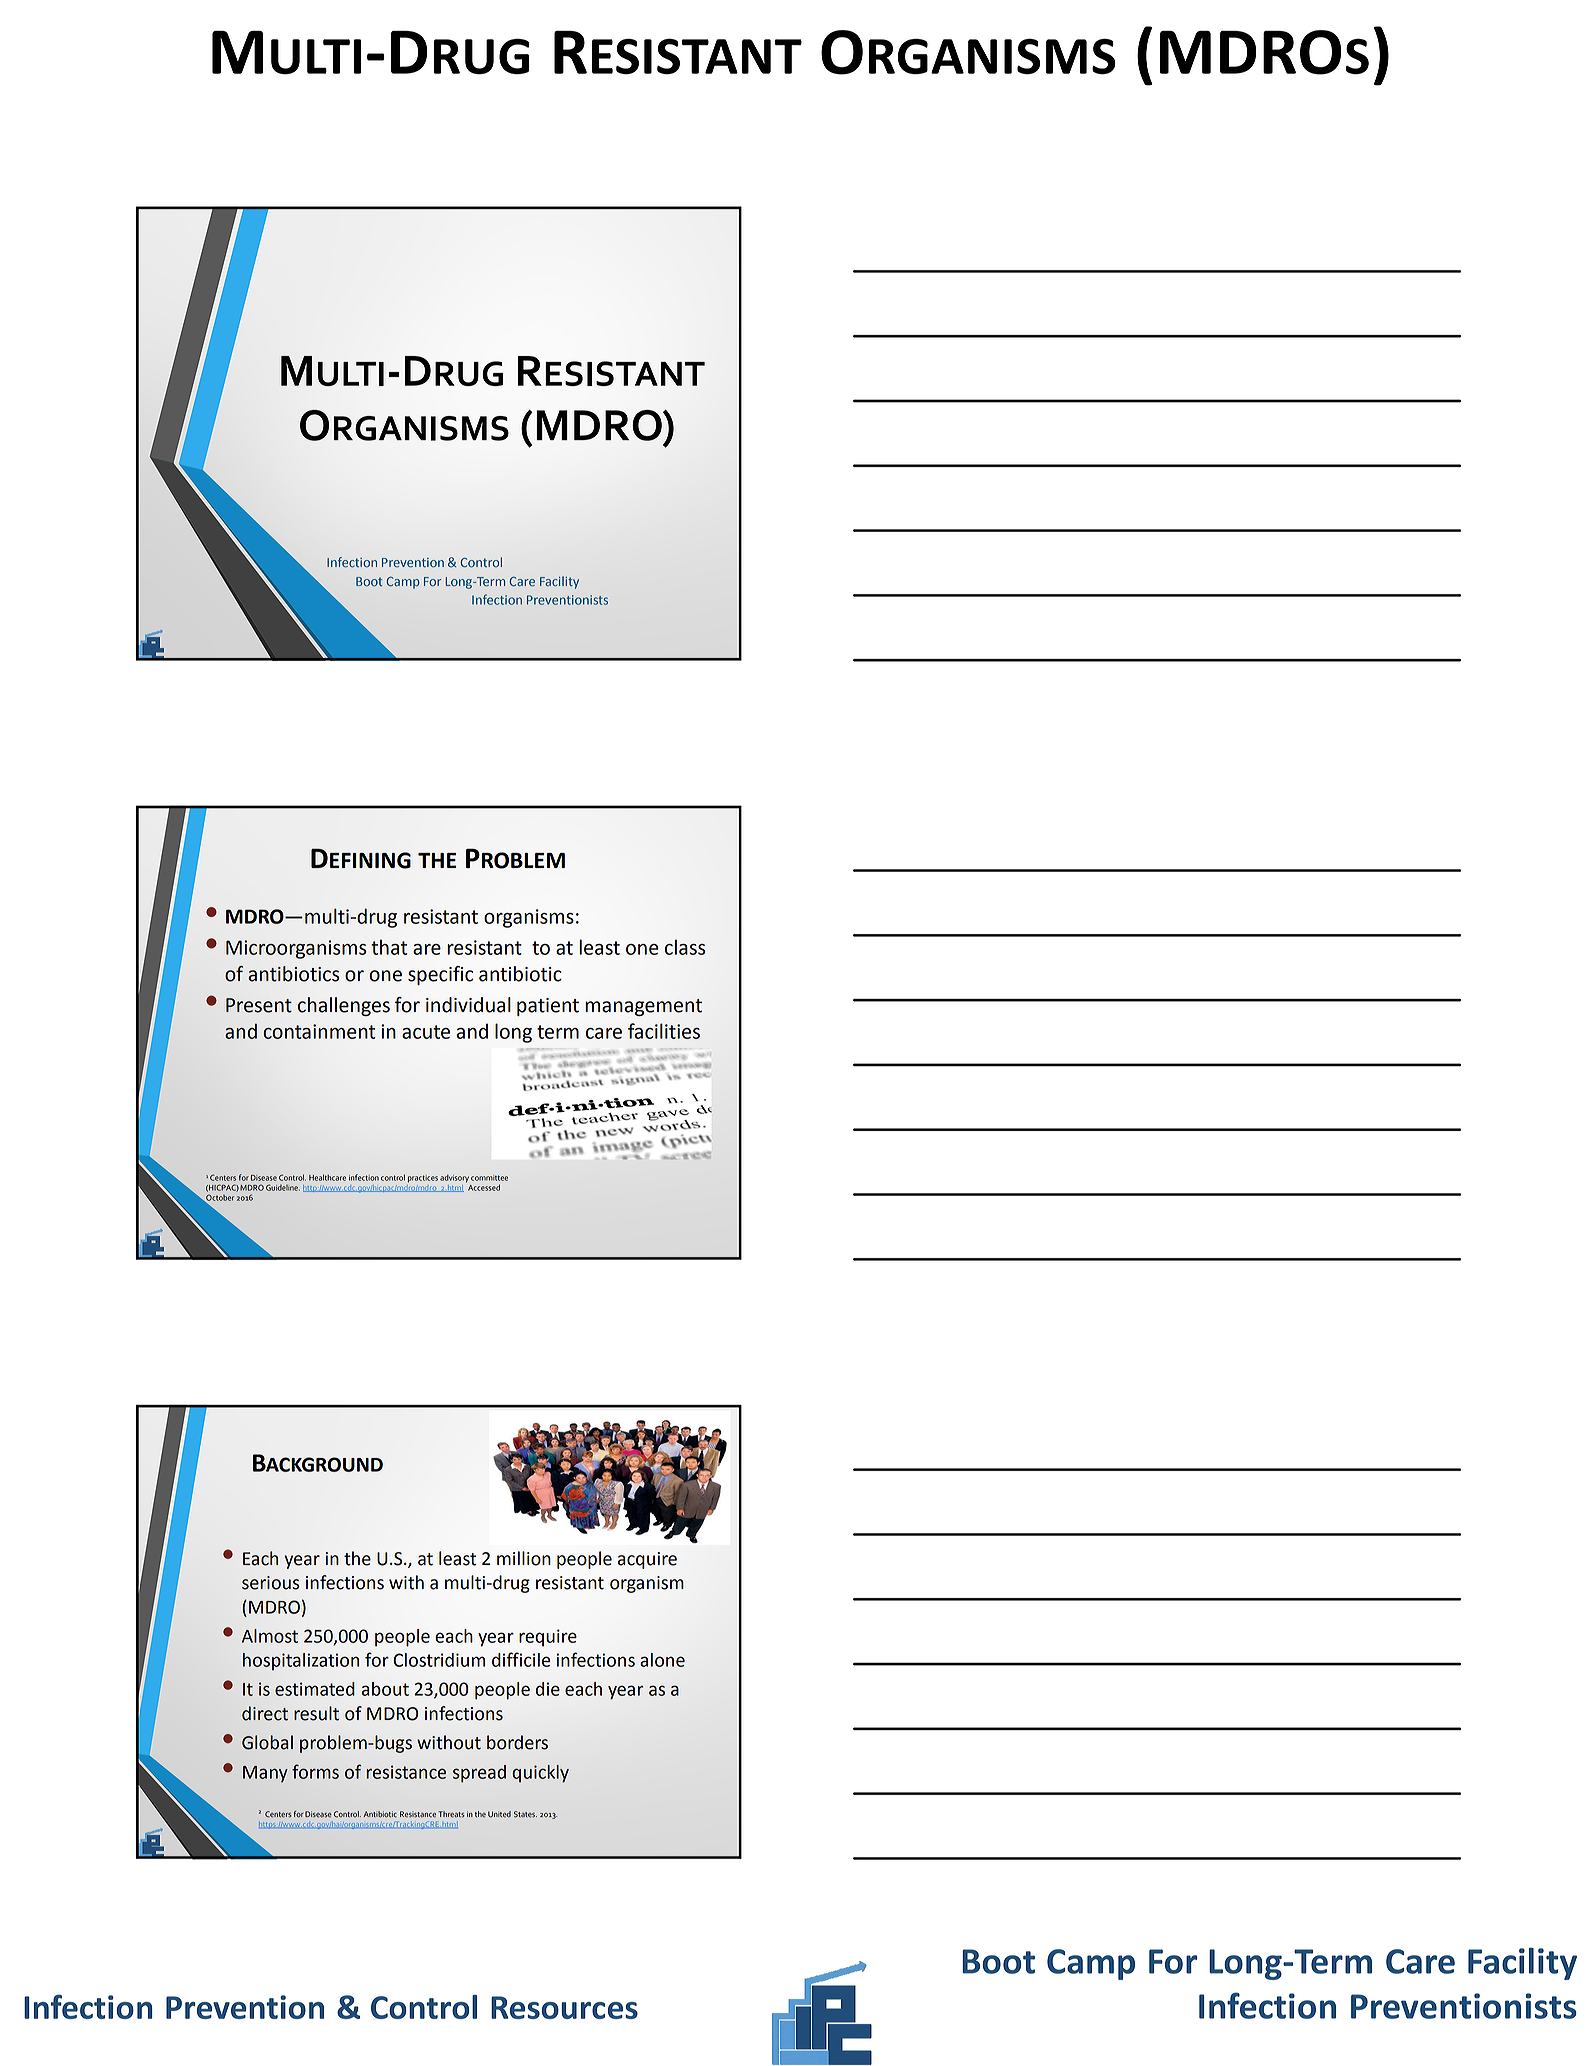 This screenshot has height=2066, width=1596. Describe the element at coordinates (643, 1007) in the screenshot. I see `management` at that location.
